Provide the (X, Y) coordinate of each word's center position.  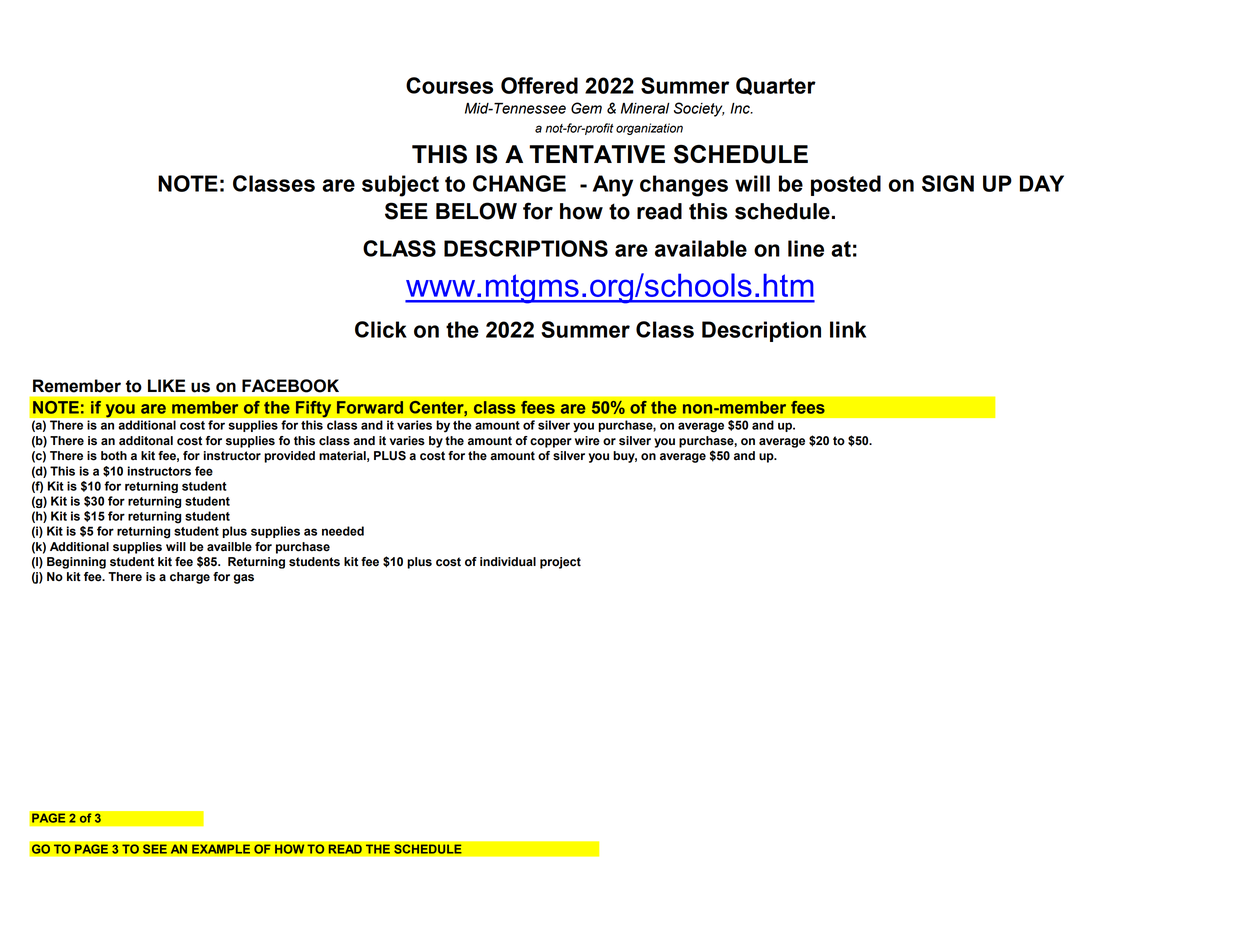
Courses (449, 85)
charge (190, 578)
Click (381, 329)
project (560, 563)
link (848, 329)
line (806, 248)
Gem (586, 108)
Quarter (776, 86)
